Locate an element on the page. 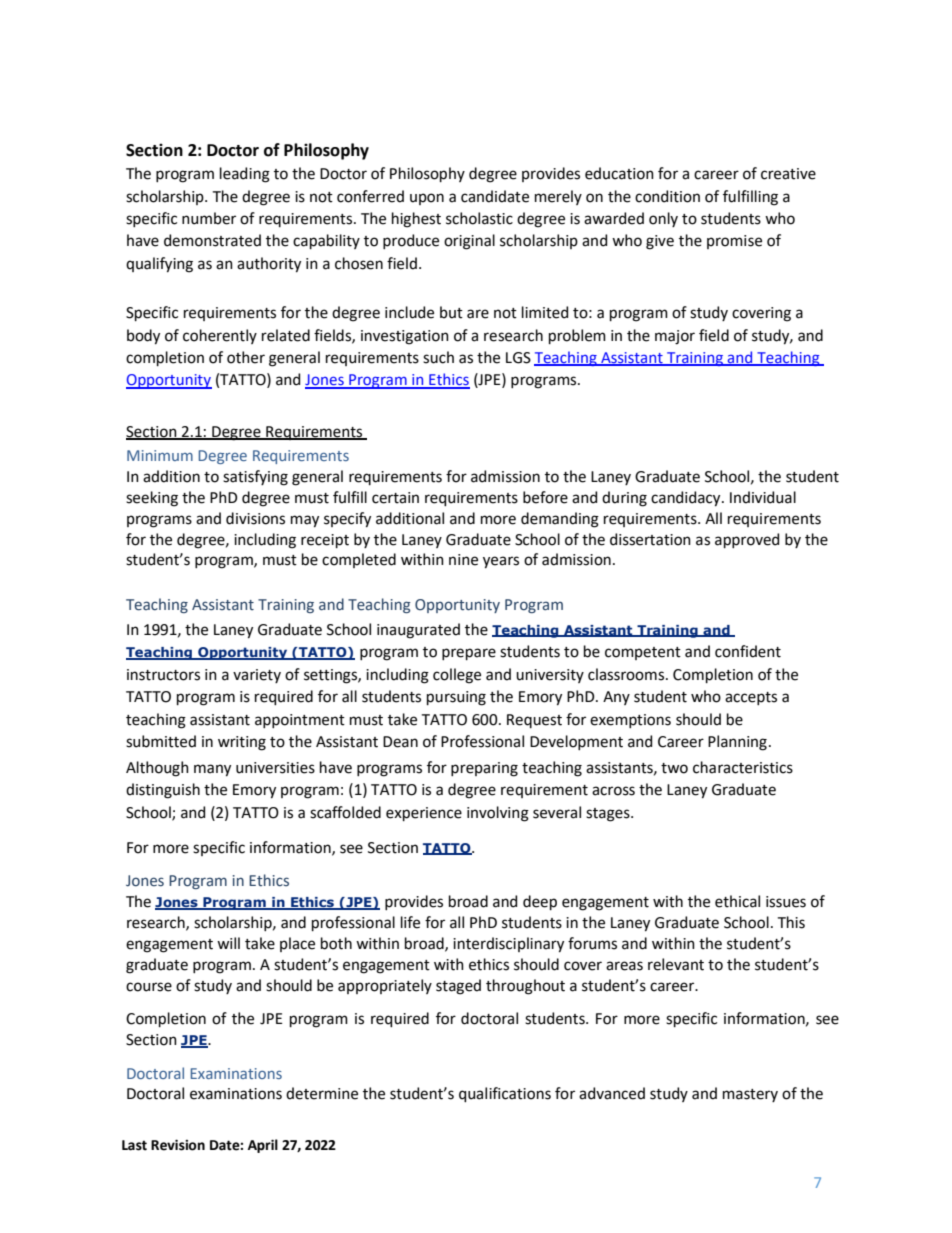  number is located at coordinates (209, 218).
